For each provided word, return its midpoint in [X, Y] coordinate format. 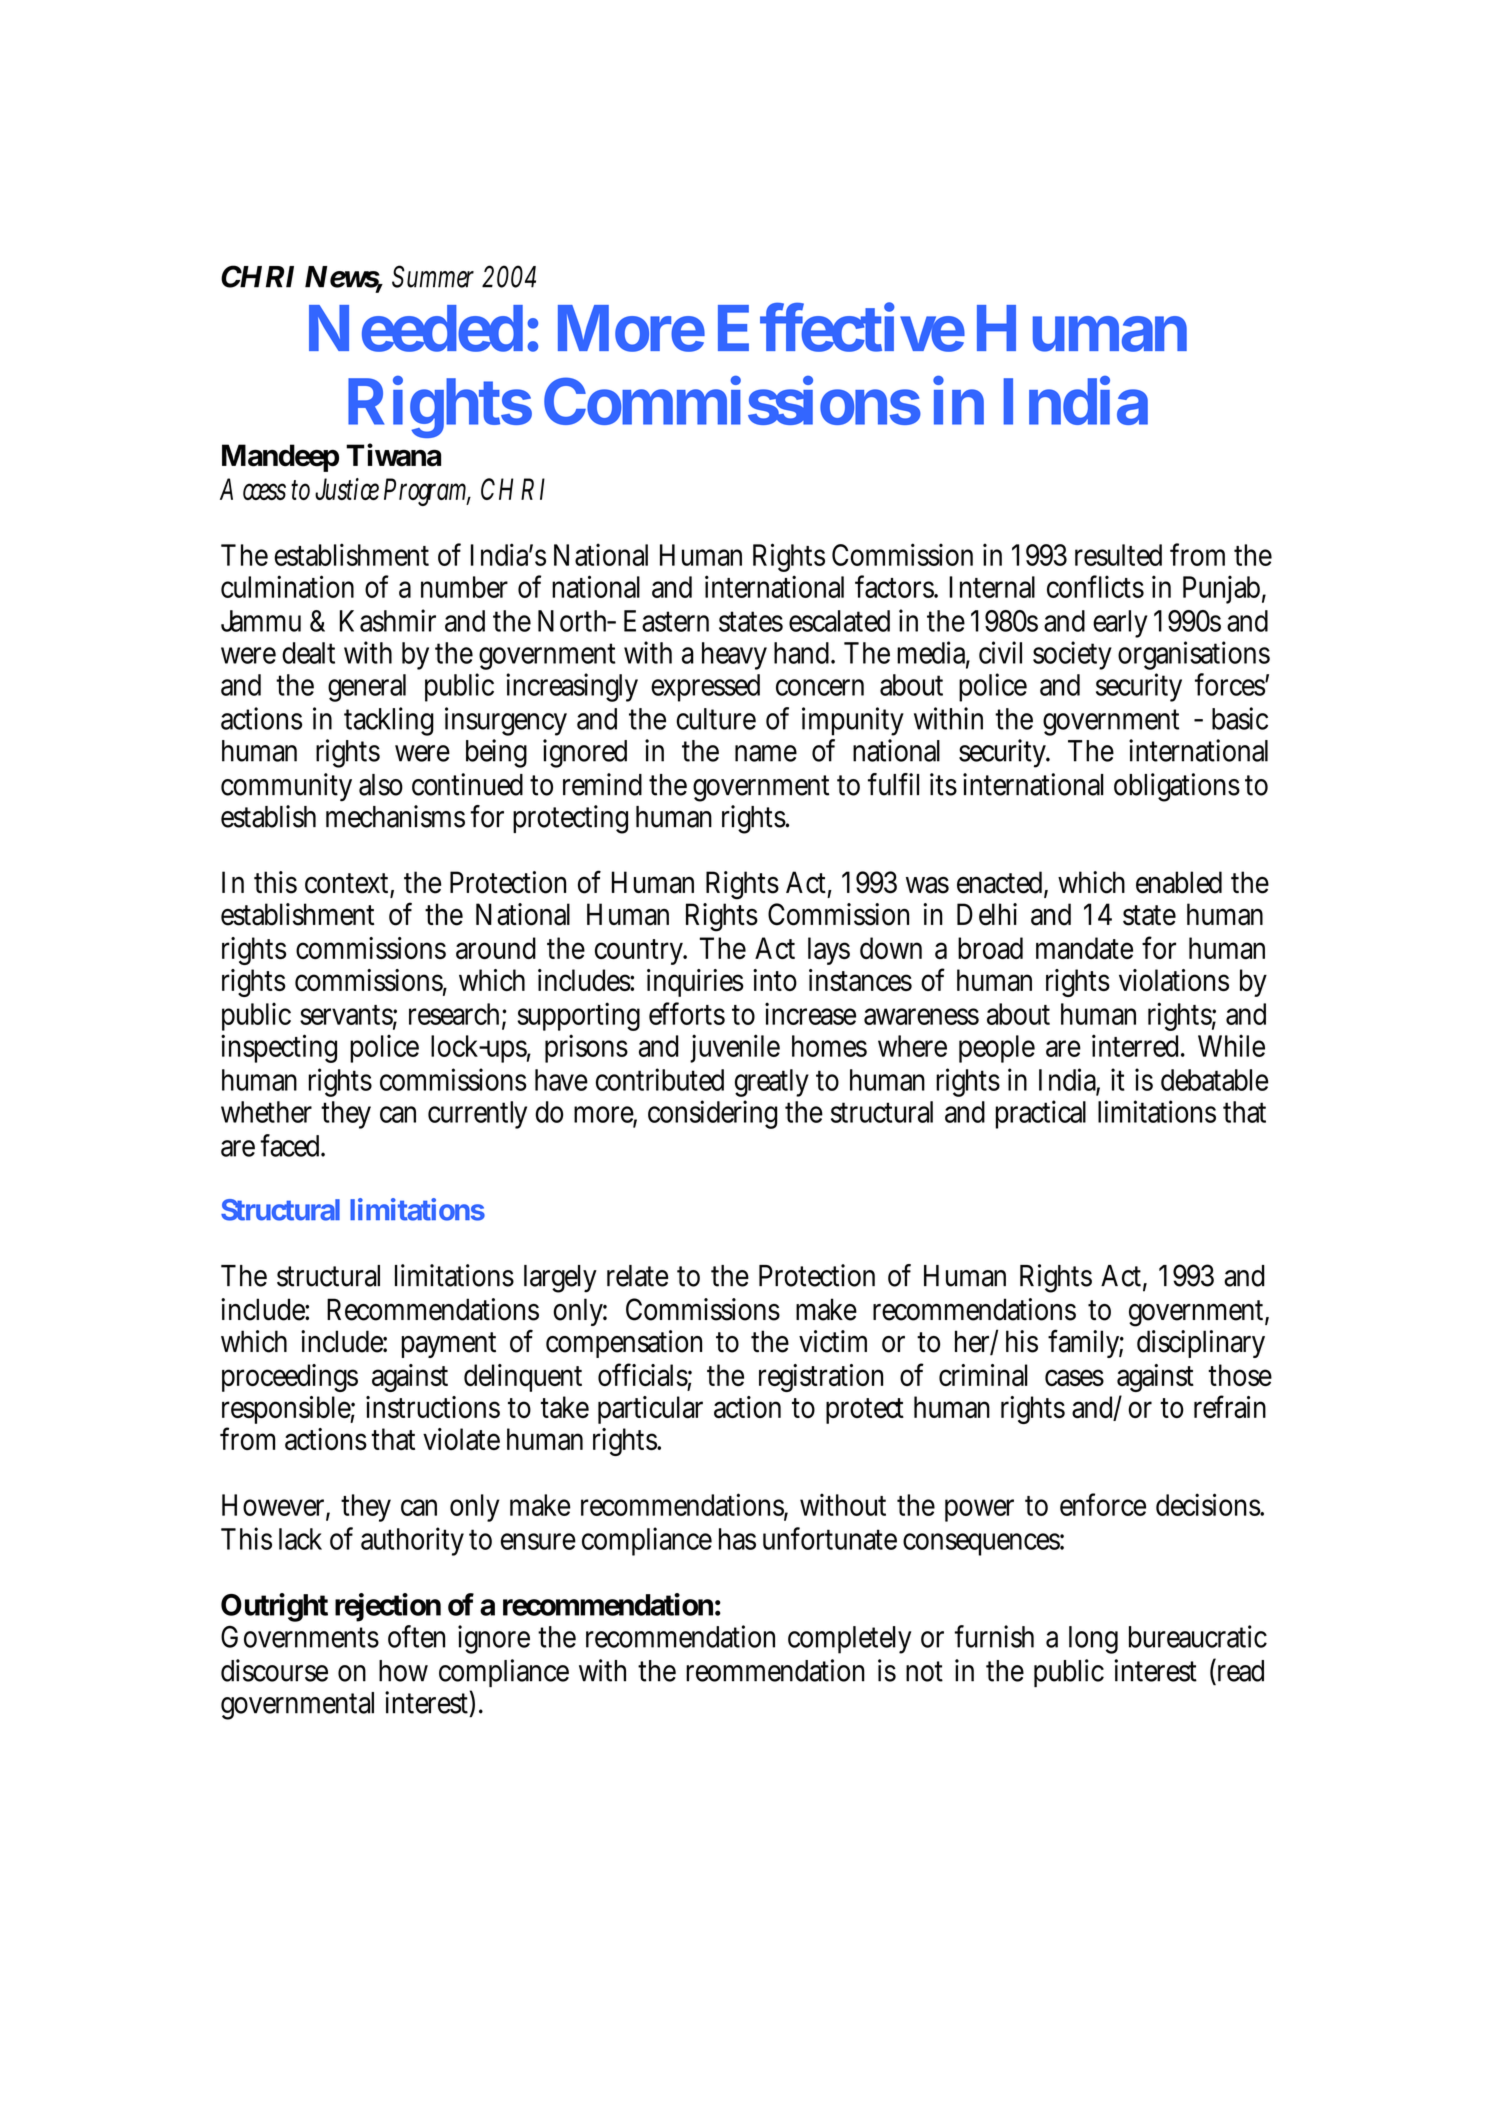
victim [833, 1341]
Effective [841, 327]
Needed [416, 328]
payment [449, 1345]
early [1120, 624]
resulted [1118, 555]
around [496, 948]
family [1086, 1343]
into [775, 980]
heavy [734, 656]
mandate [1084, 948]
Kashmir [388, 620]
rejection [388, 1607]
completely [849, 1640]
